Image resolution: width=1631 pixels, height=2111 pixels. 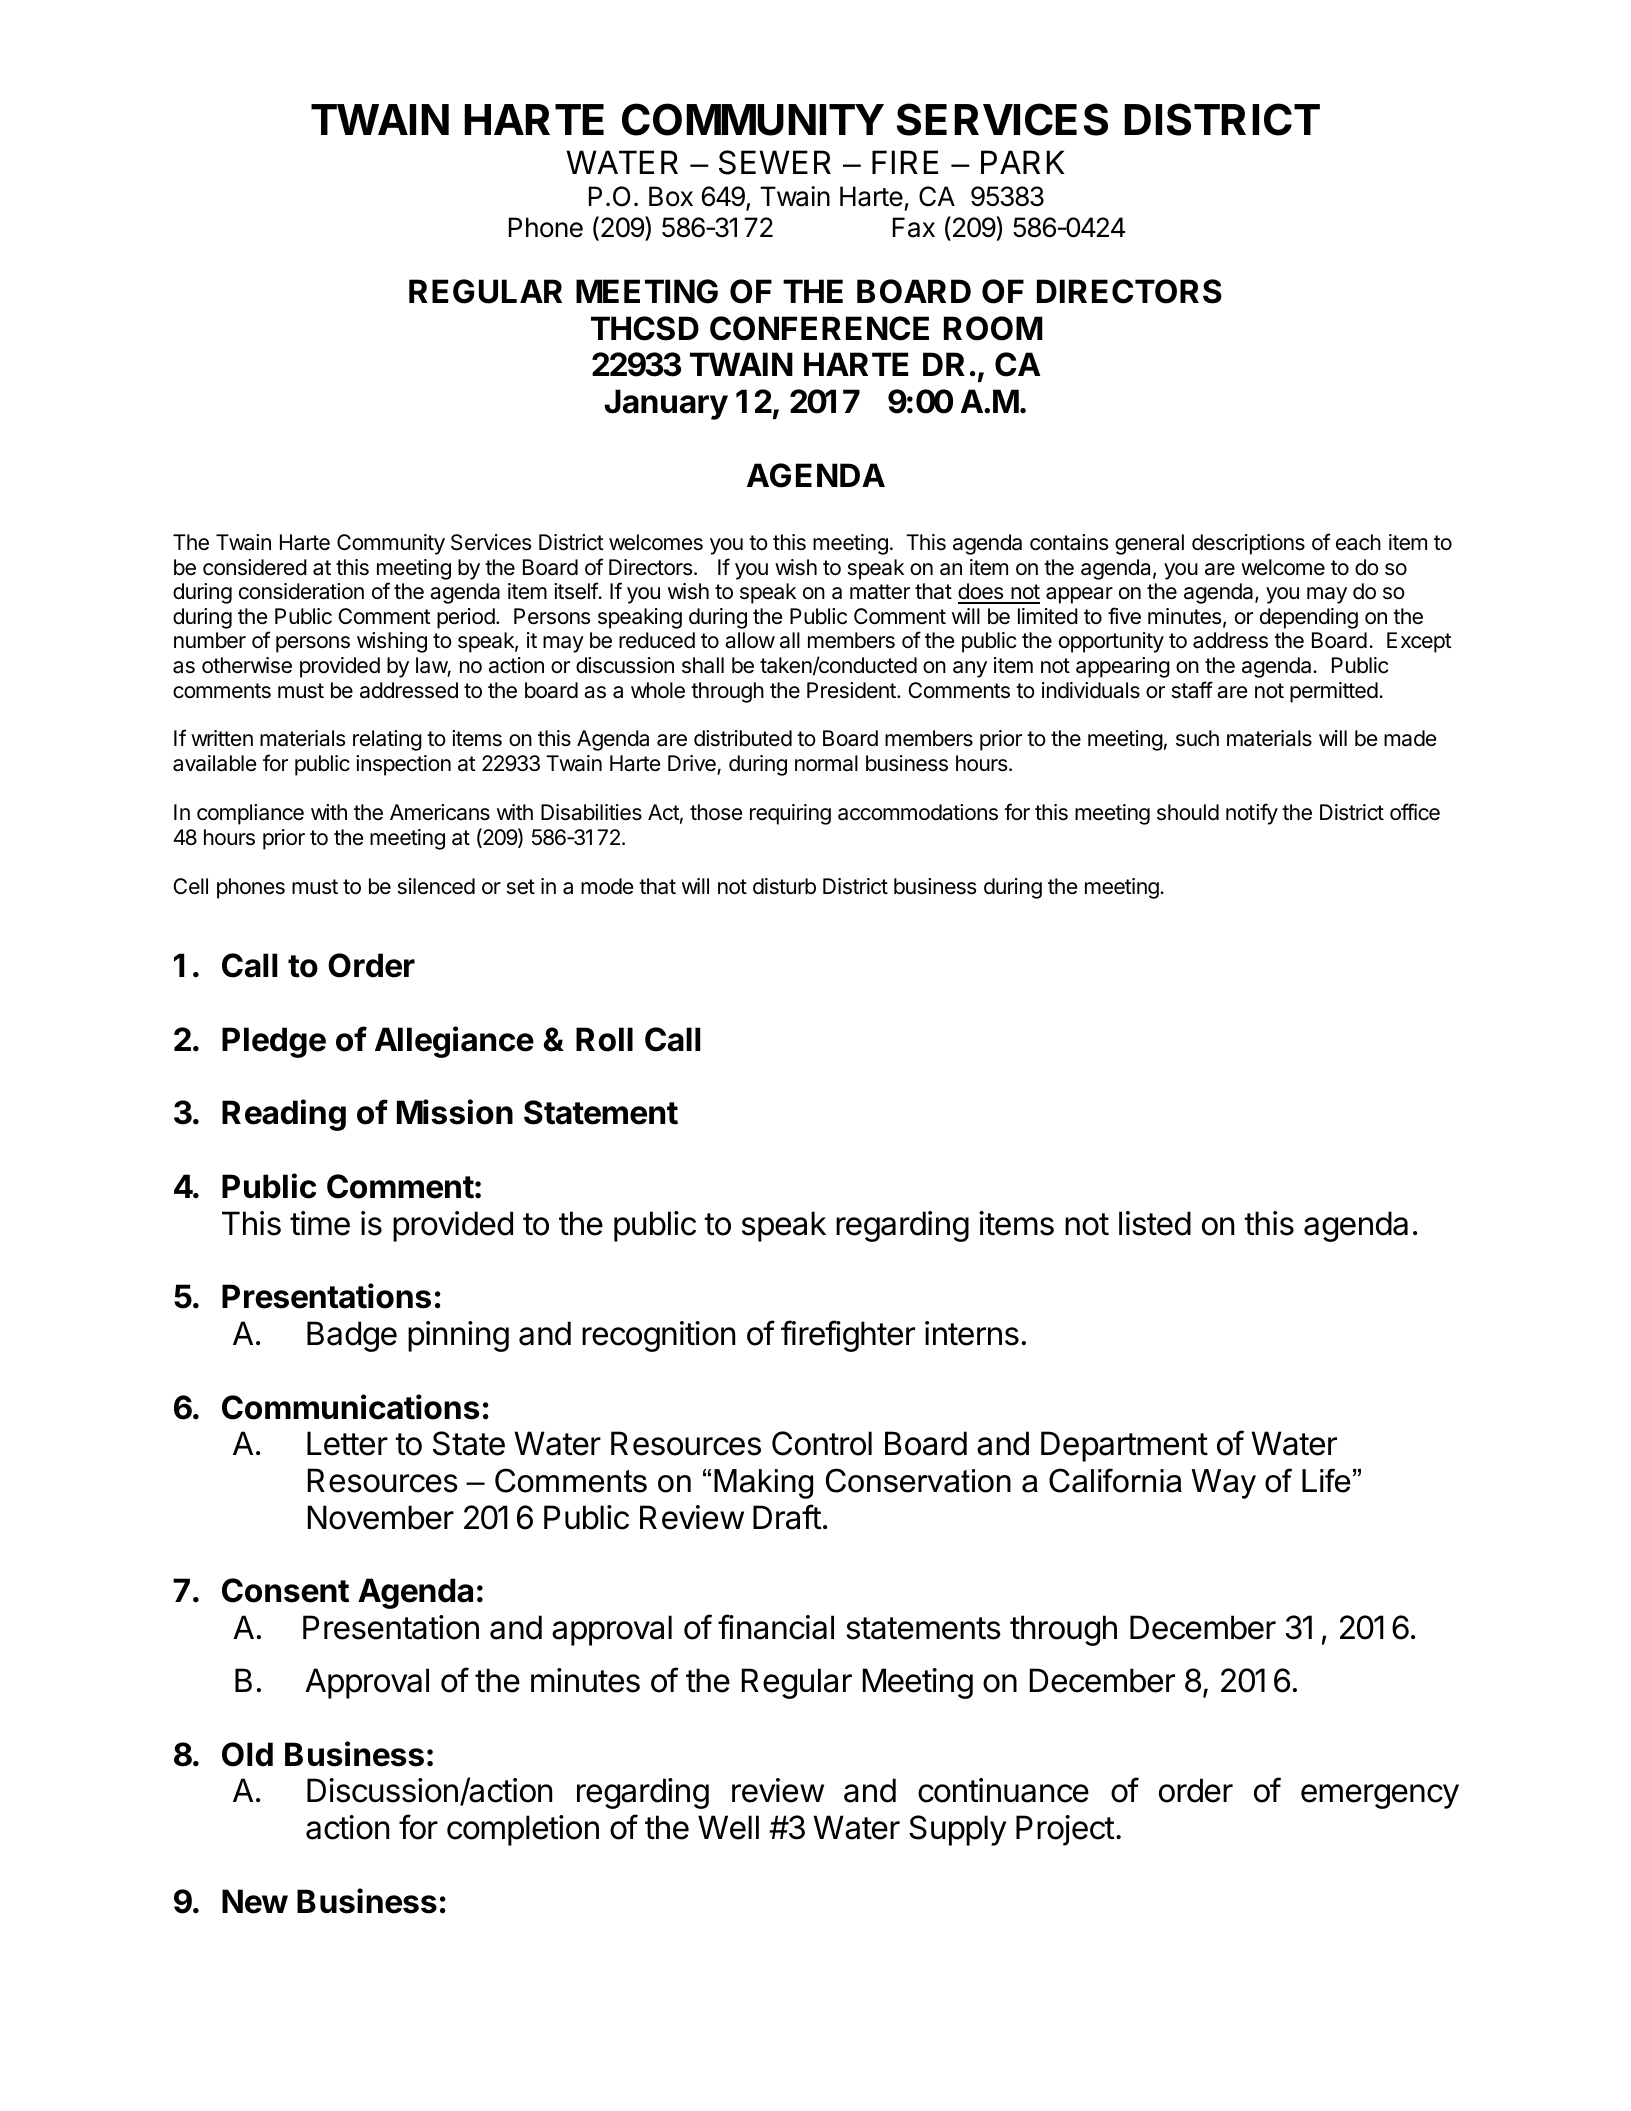 What do you see at coordinates (775, 162) in the screenshot?
I see `SEWER` at bounding box center [775, 162].
